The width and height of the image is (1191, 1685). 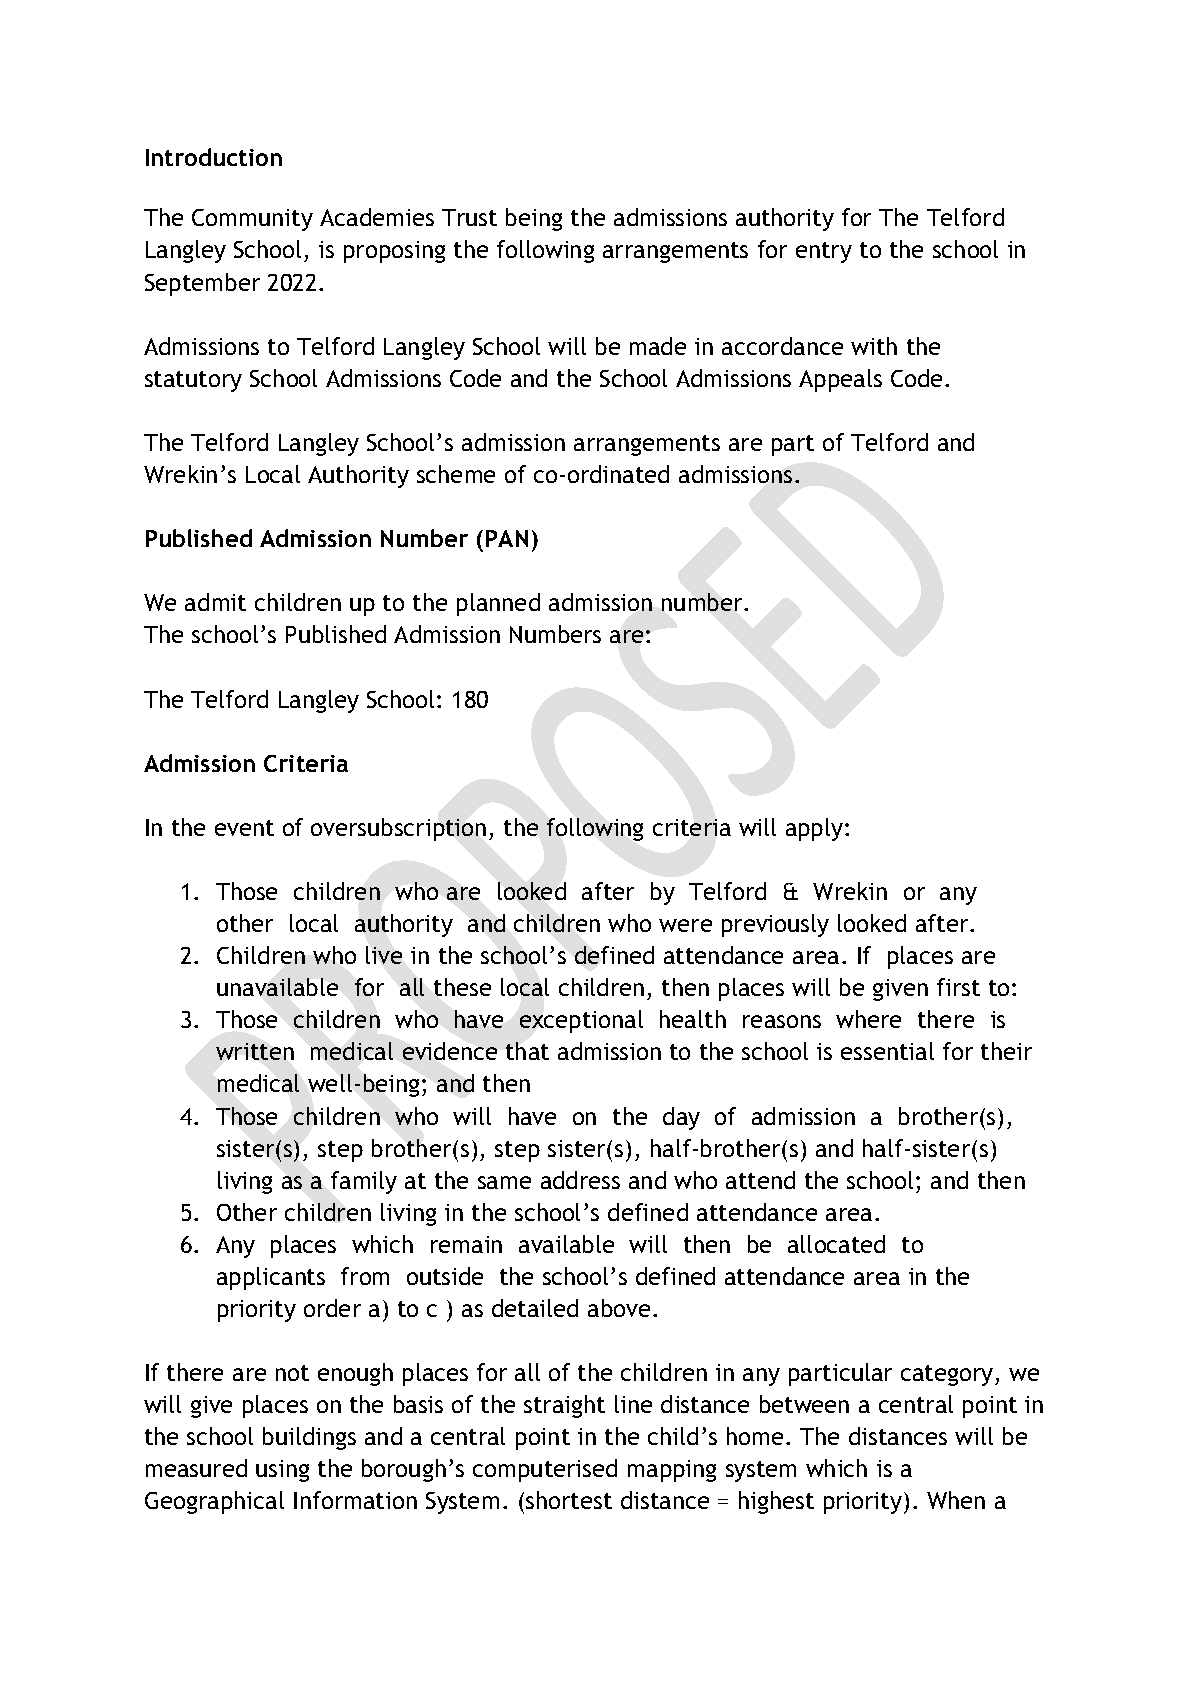 What do you see at coordinates (498, 604) in the image?
I see `planned` at bounding box center [498, 604].
